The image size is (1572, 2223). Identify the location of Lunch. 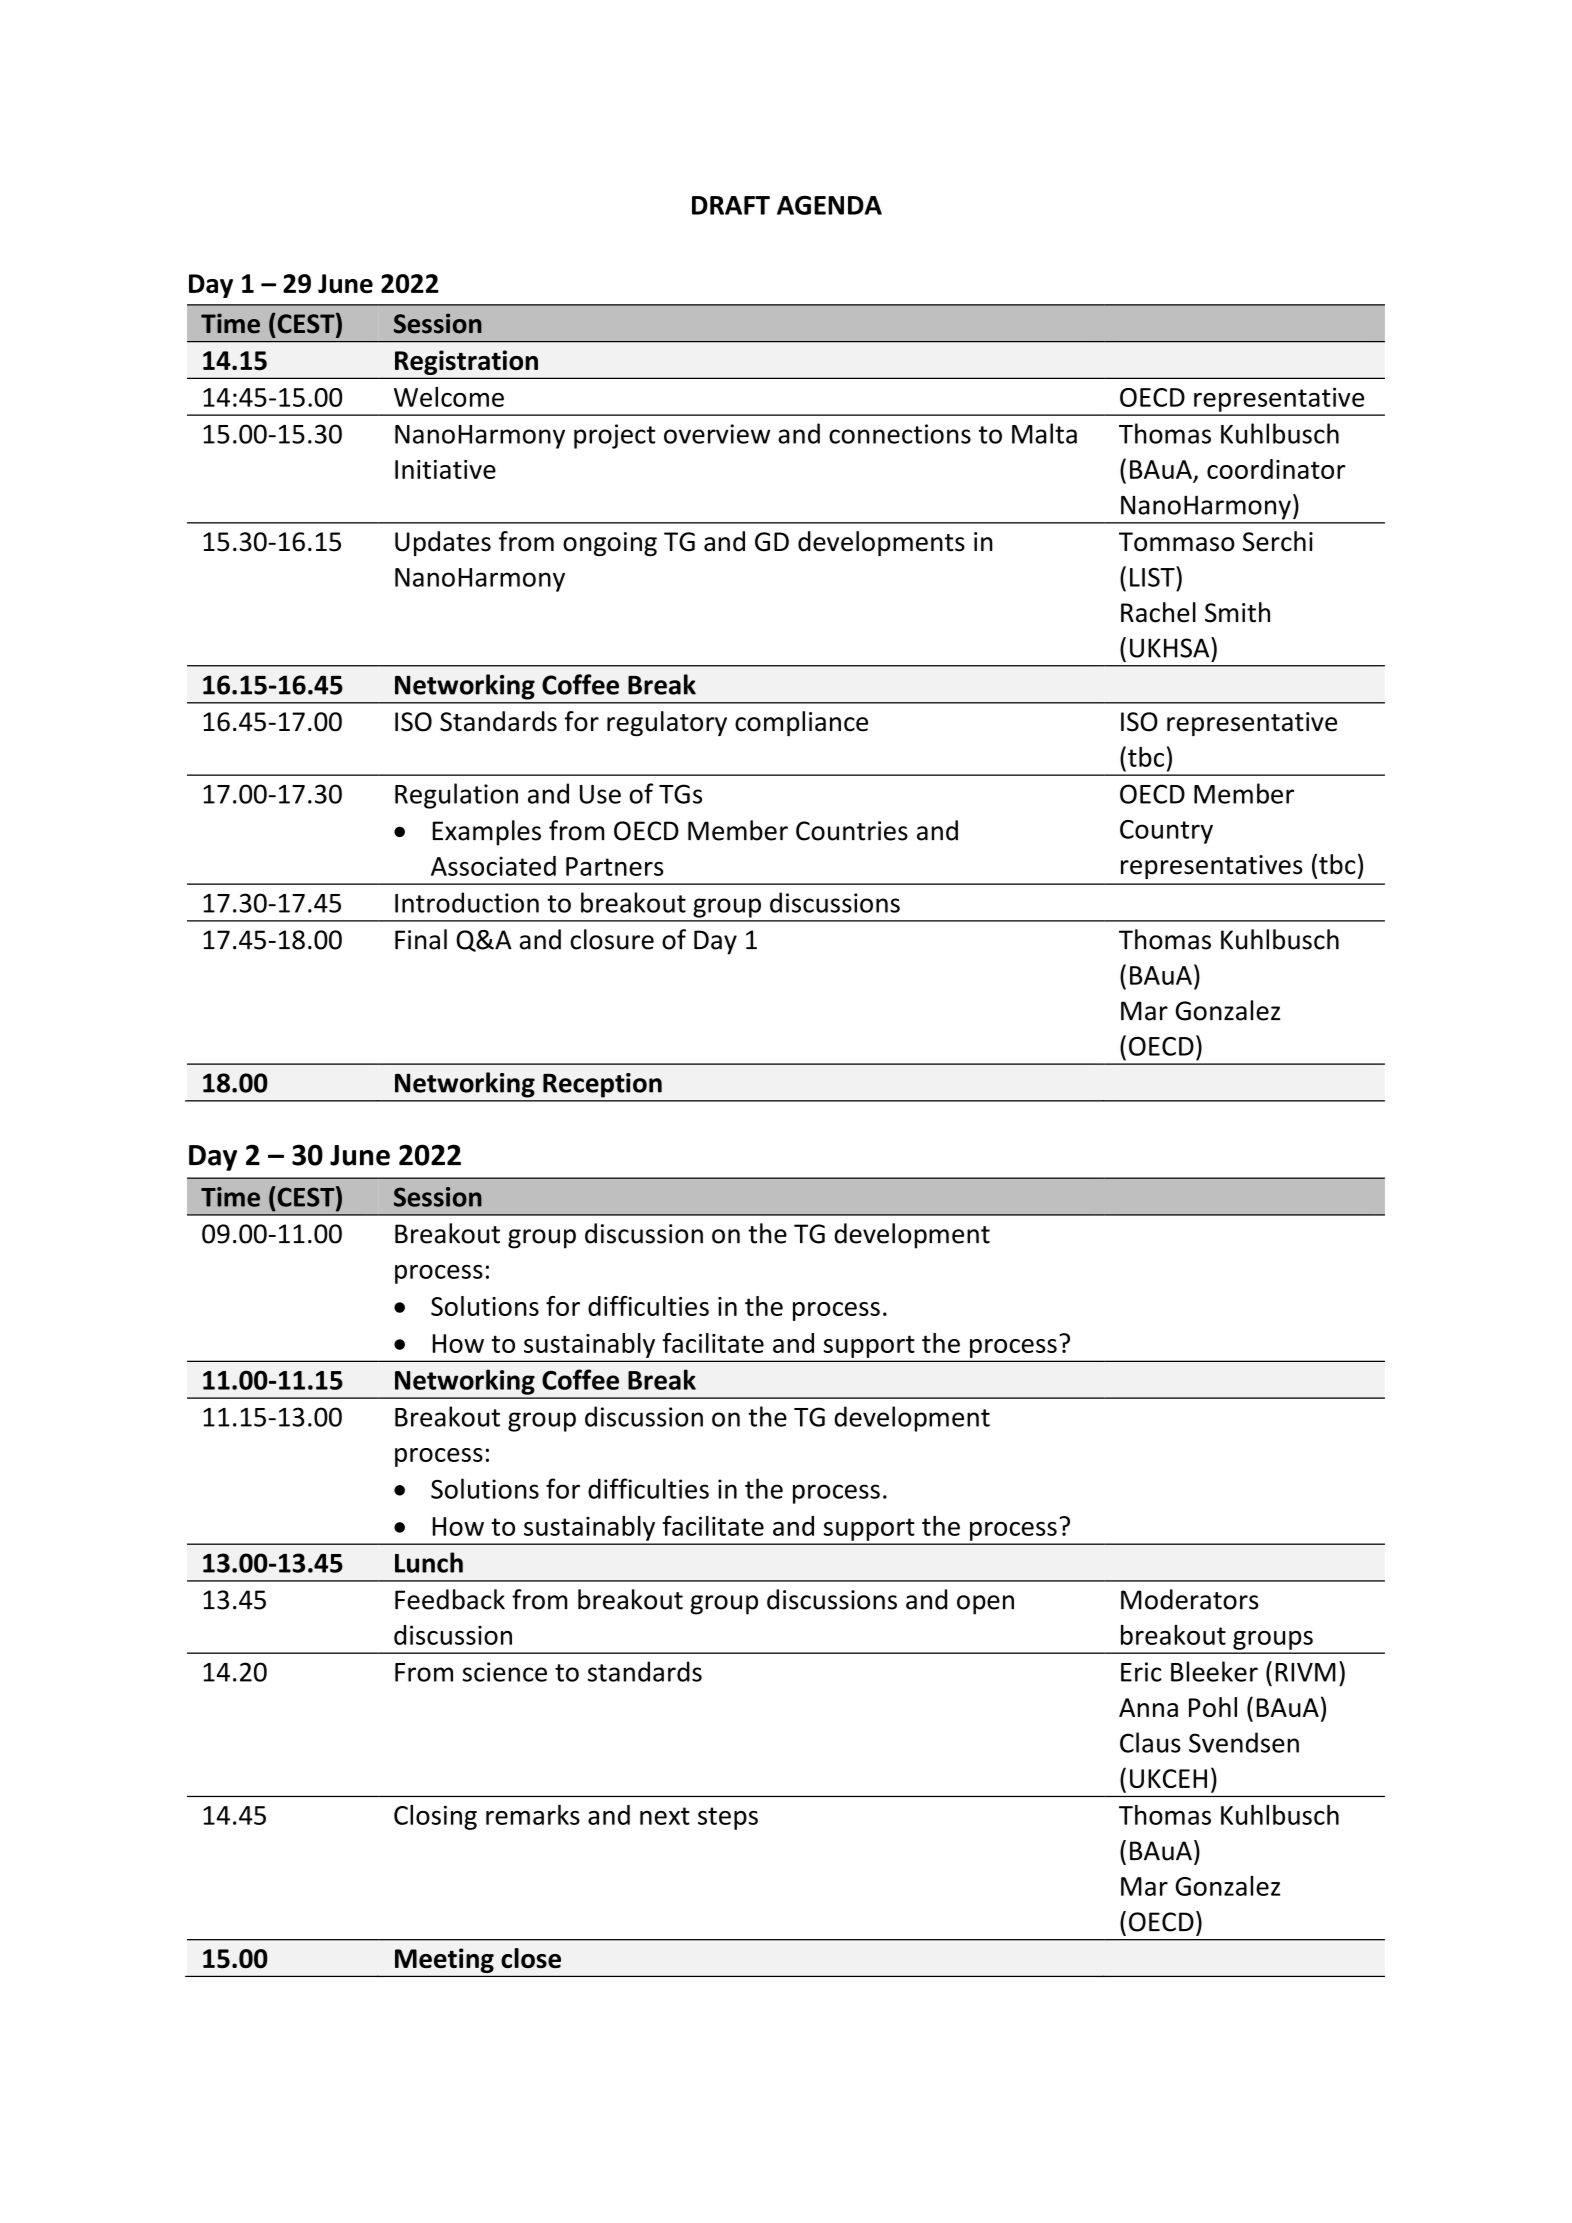
(429, 1562).
